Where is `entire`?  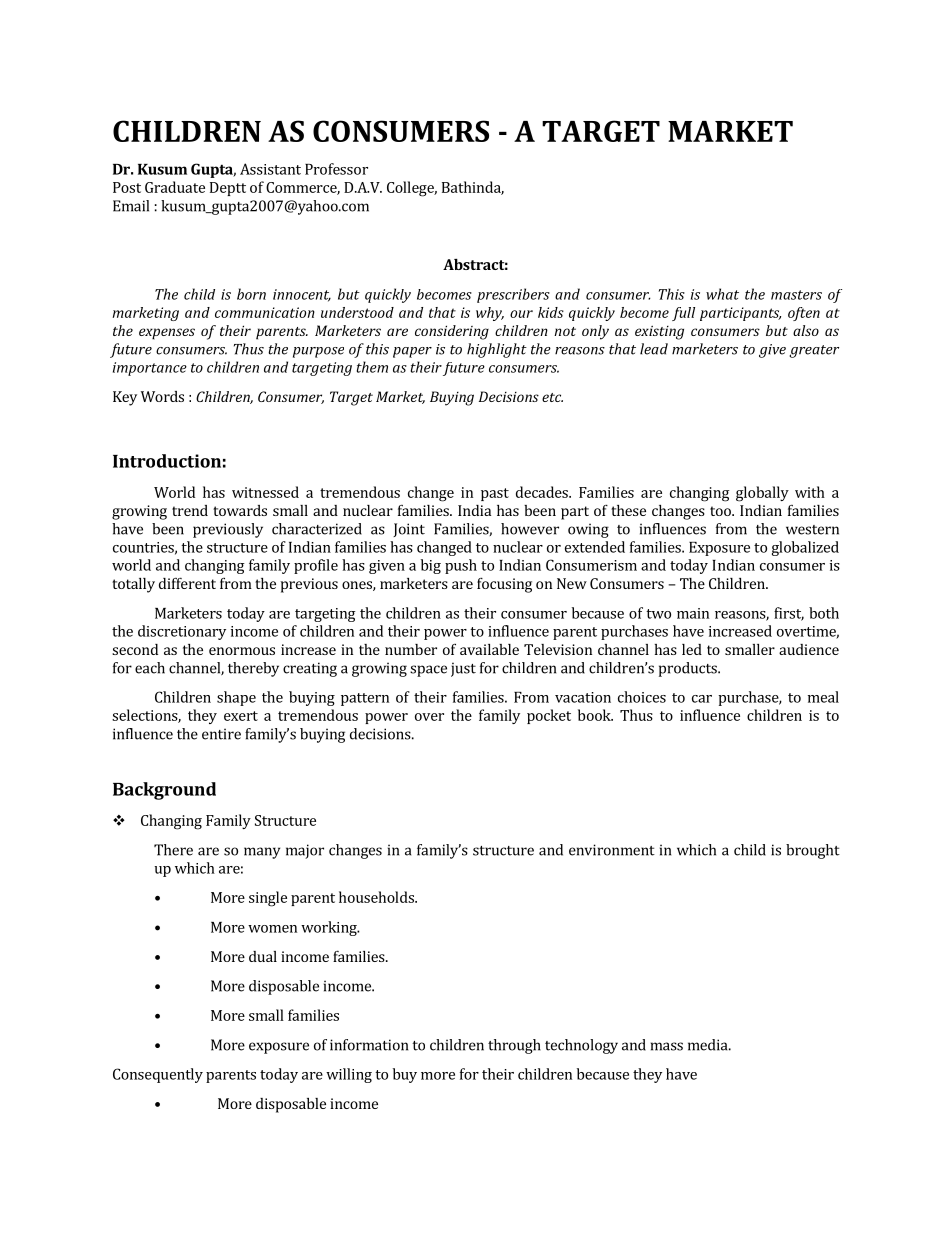 entire is located at coordinates (221, 734).
